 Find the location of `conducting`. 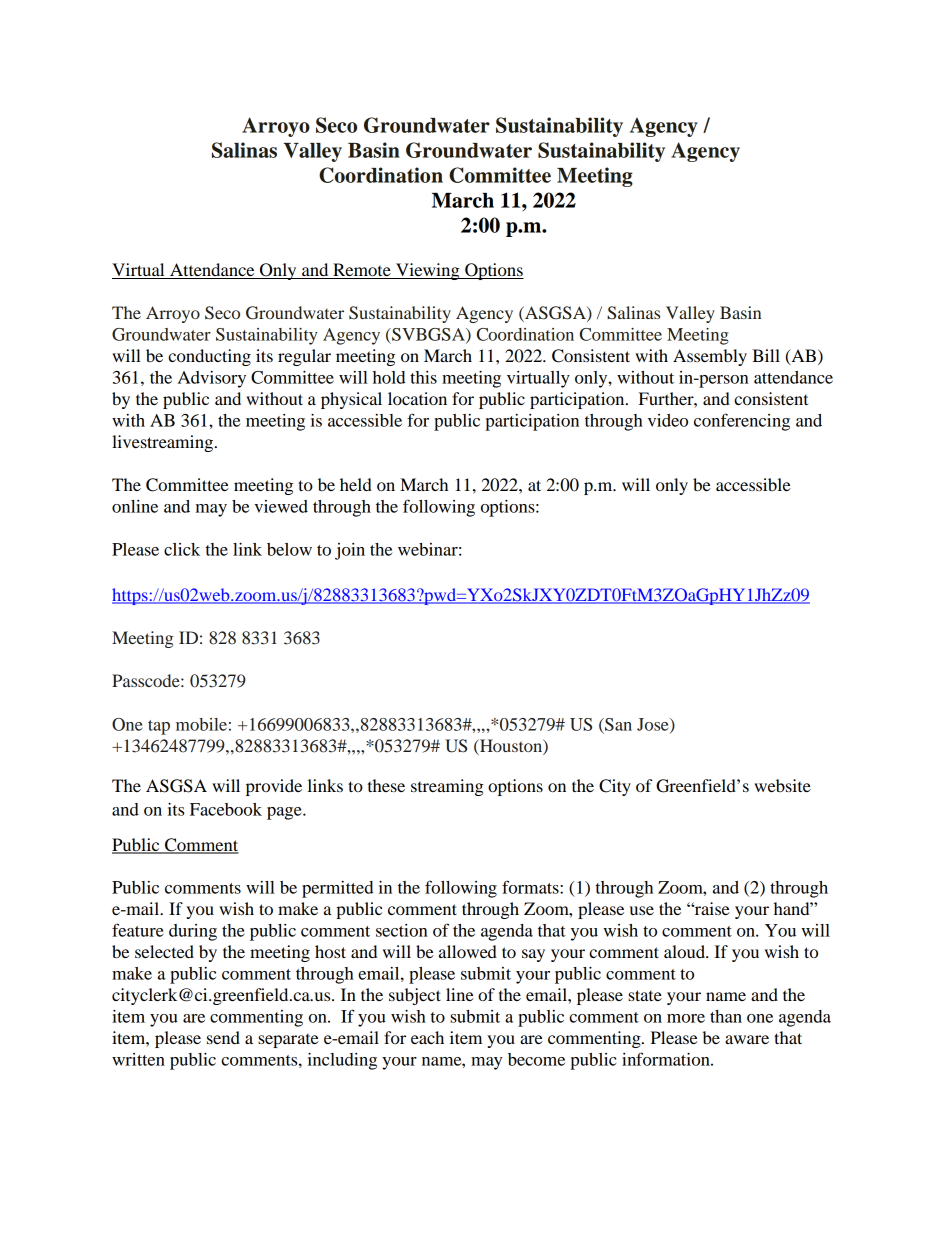

conducting is located at coordinates (209, 357).
